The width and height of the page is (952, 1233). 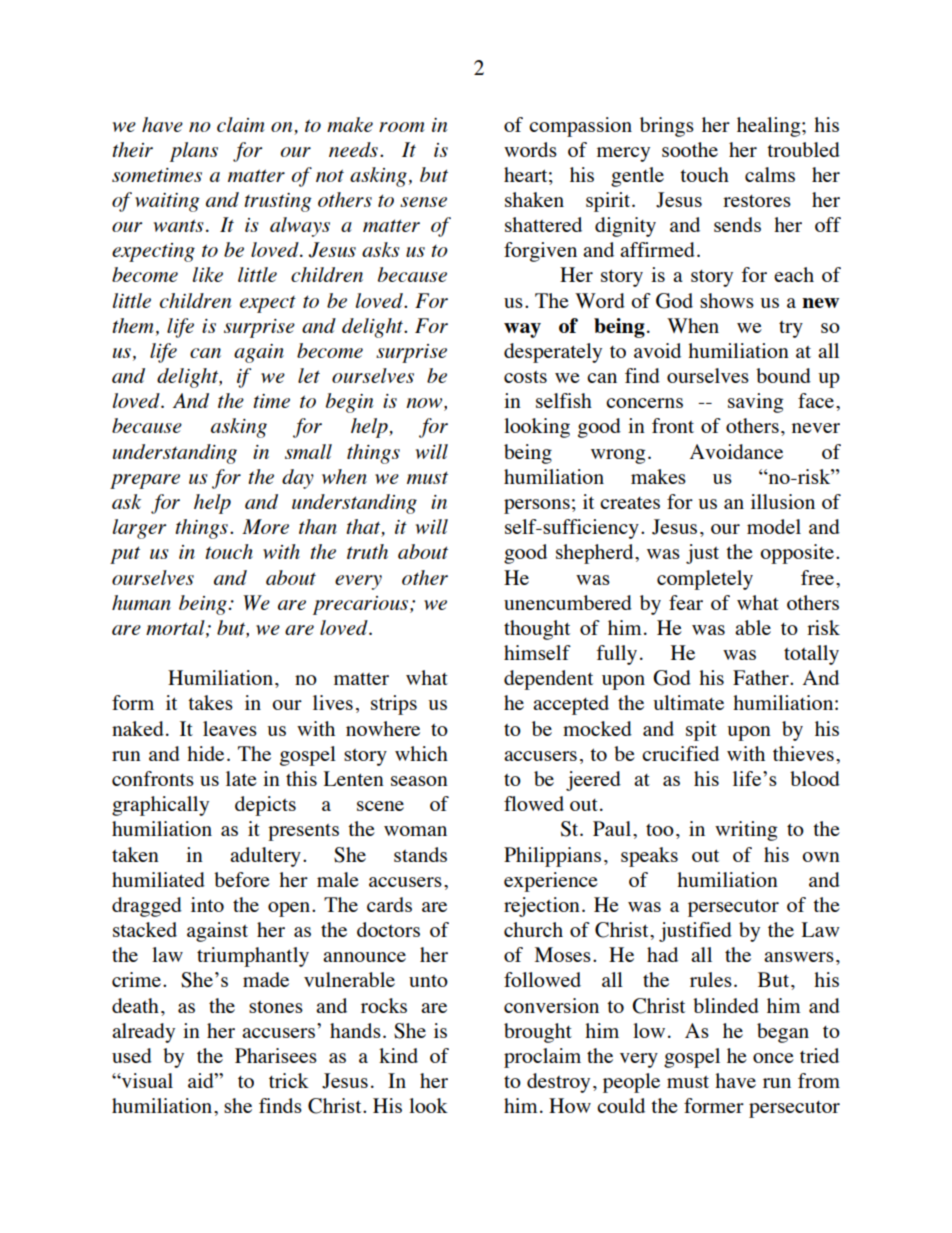 I want to click on model, so click(x=774, y=526).
